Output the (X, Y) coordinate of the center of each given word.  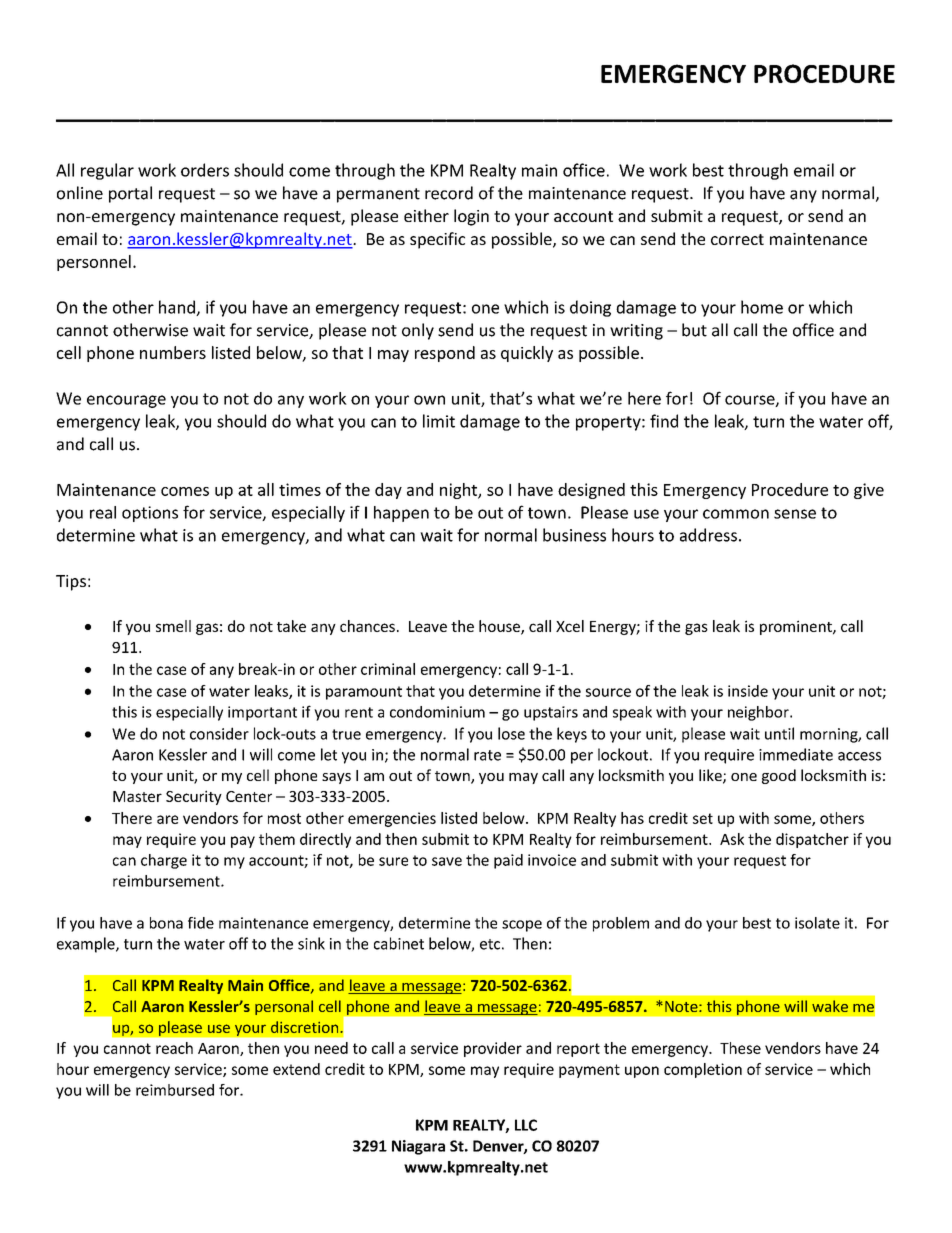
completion (703, 1070)
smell (173, 626)
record (449, 193)
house (500, 627)
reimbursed (175, 1090)
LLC (526, 1125)
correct (737, 239)
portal (130, 194)
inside (748, 691)
